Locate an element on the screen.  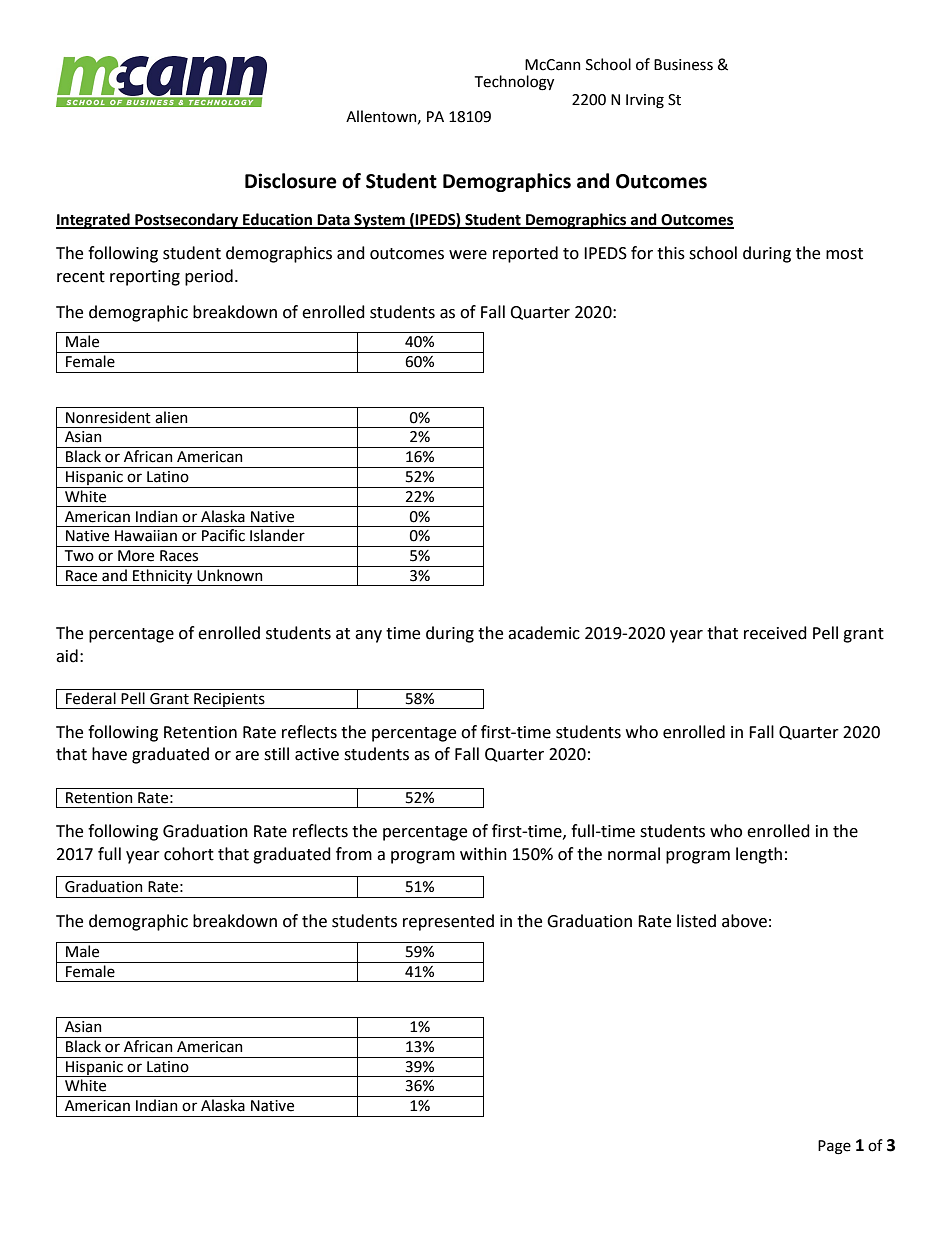
Technology is located at coordinates (514, 83).
